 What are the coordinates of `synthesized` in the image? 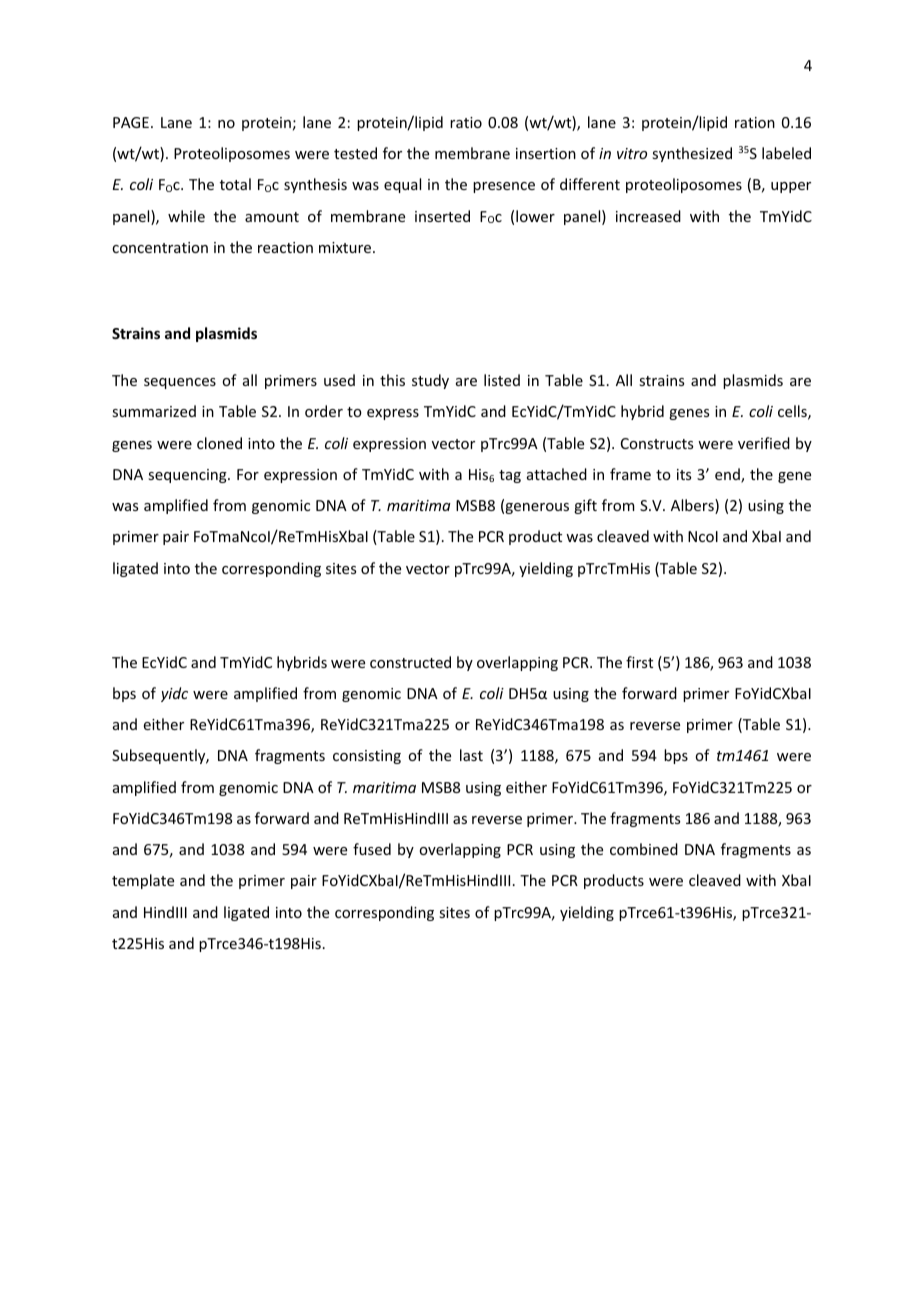 It's located at (692, 154).
